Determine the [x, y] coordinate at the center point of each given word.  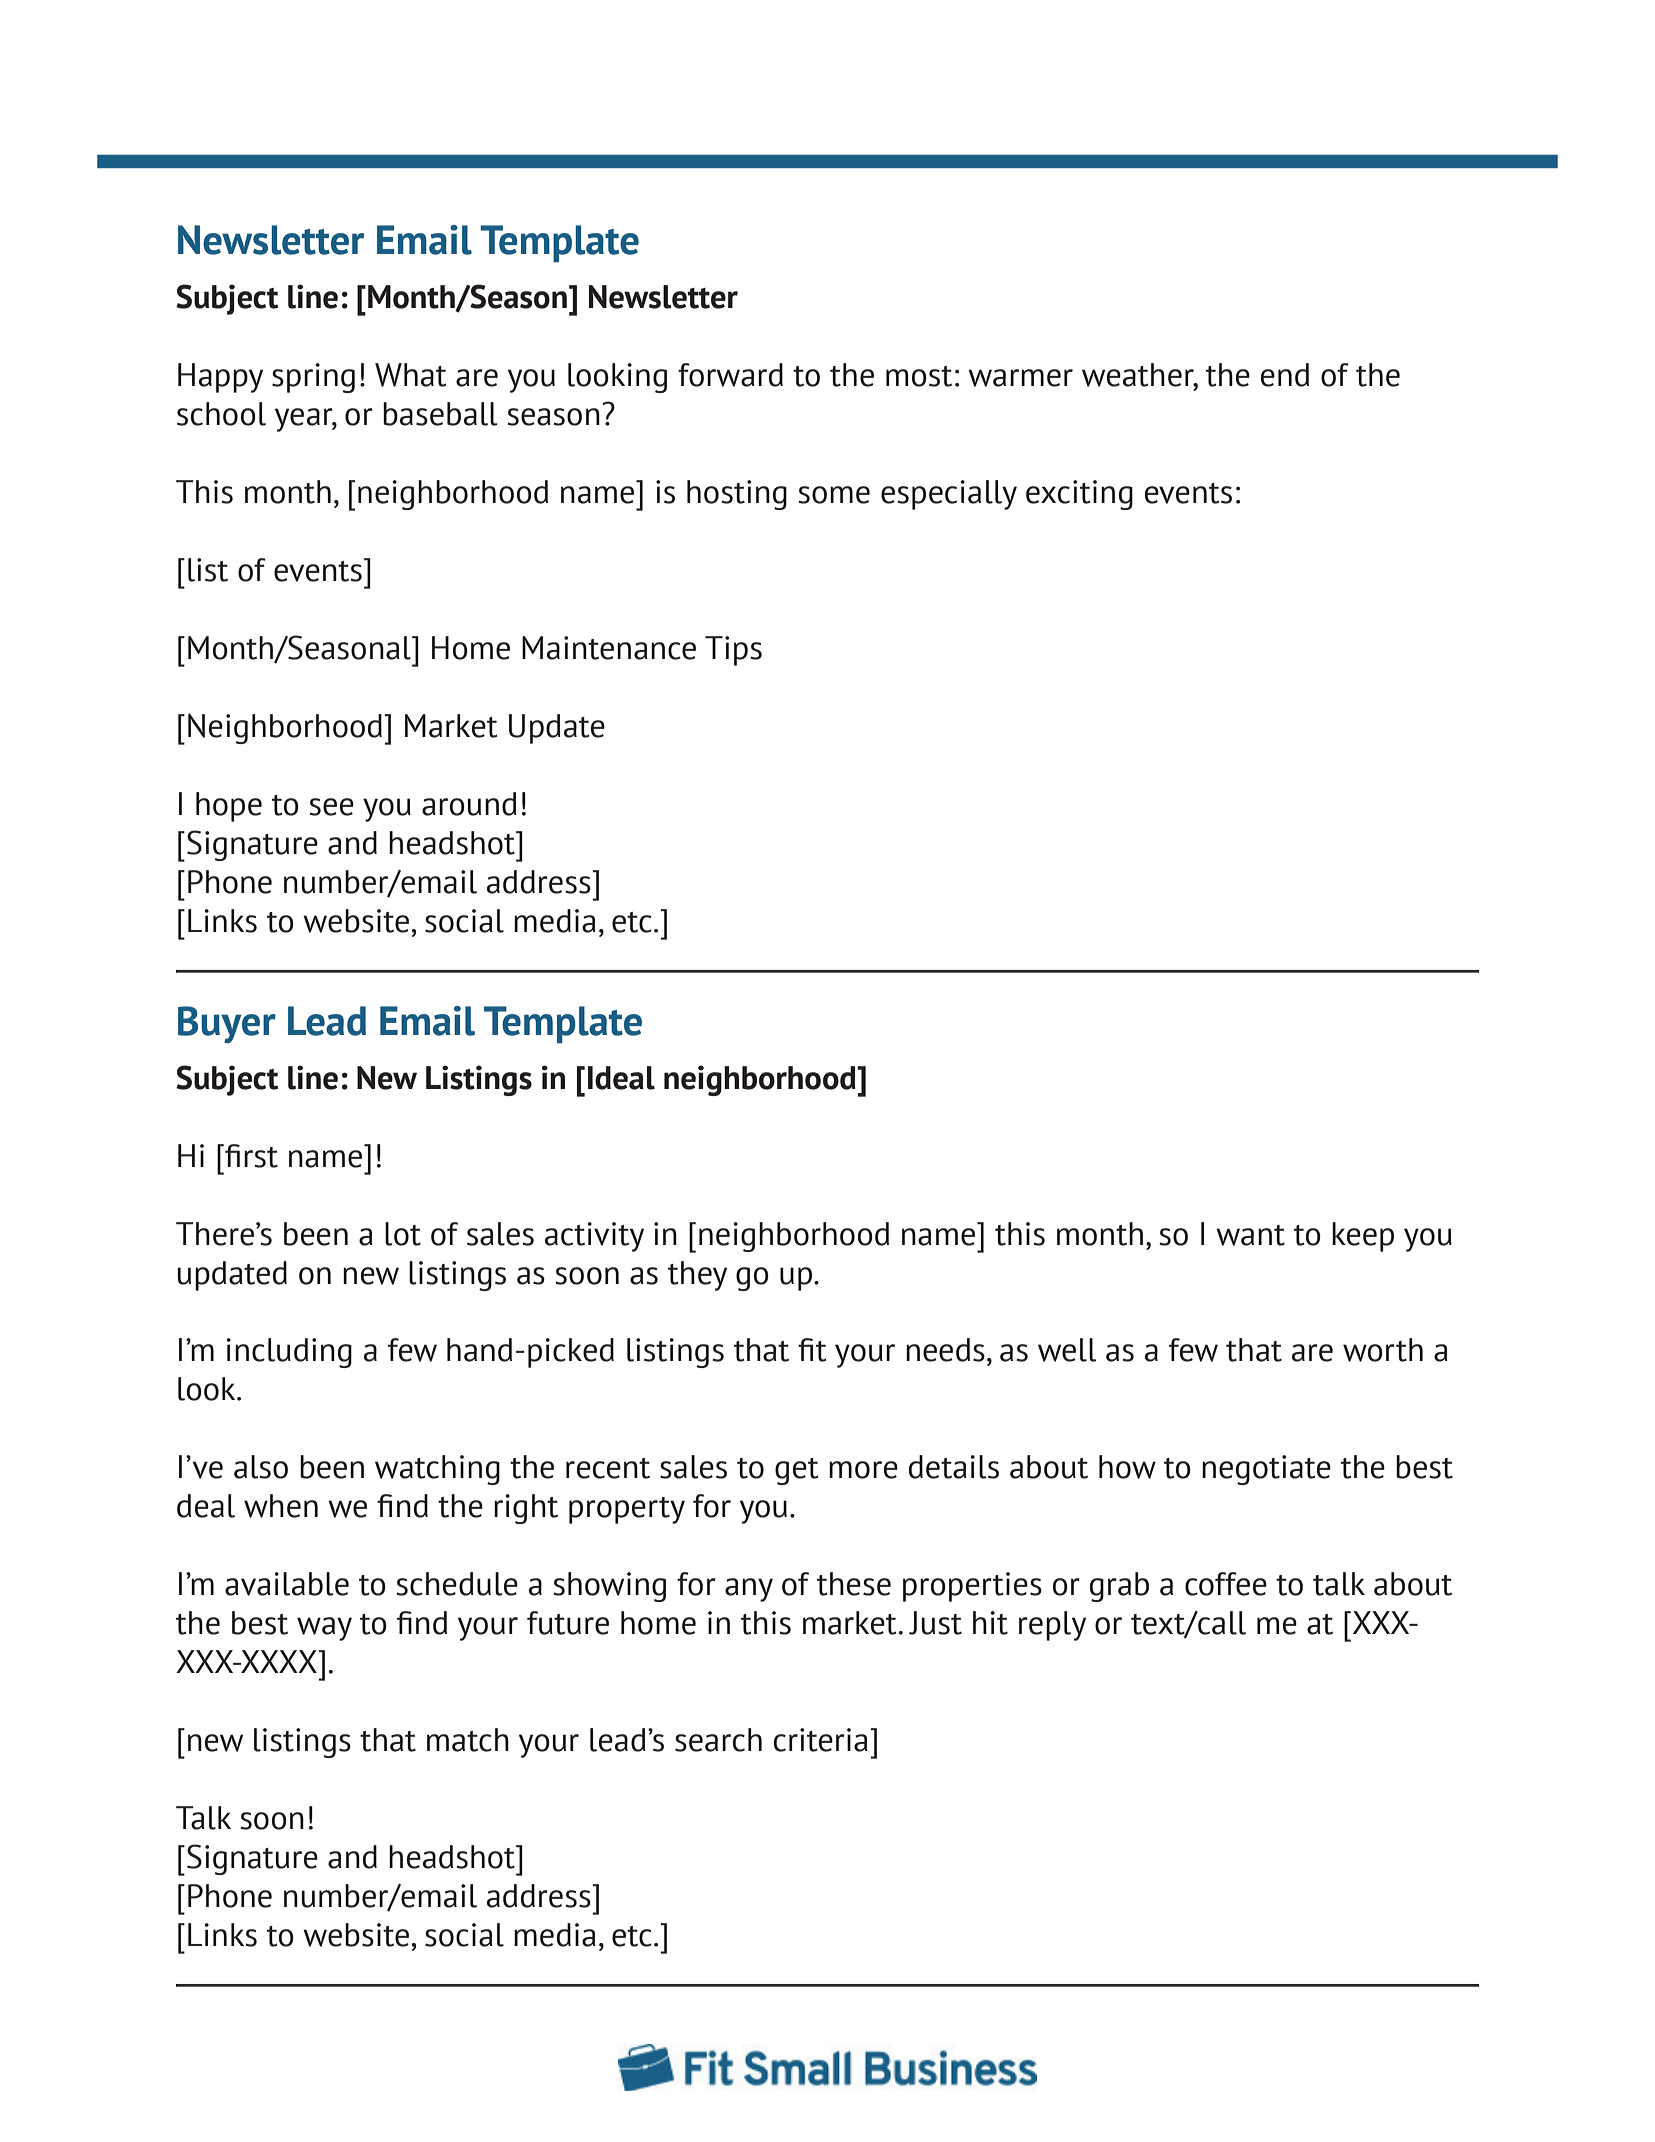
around [469, 804]
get [796, 1471]
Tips [733, 651]
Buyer [227, 1024]
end [1285, 375]
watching [437, 1470]
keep [1363, 1237]
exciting [1079, 495]
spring [313, 378]
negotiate [1266, 1470]
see [331, 807]
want [1250, 1235]
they [697, 1276]
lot [403, 1234]
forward [730, 375]
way [324, 1629]
